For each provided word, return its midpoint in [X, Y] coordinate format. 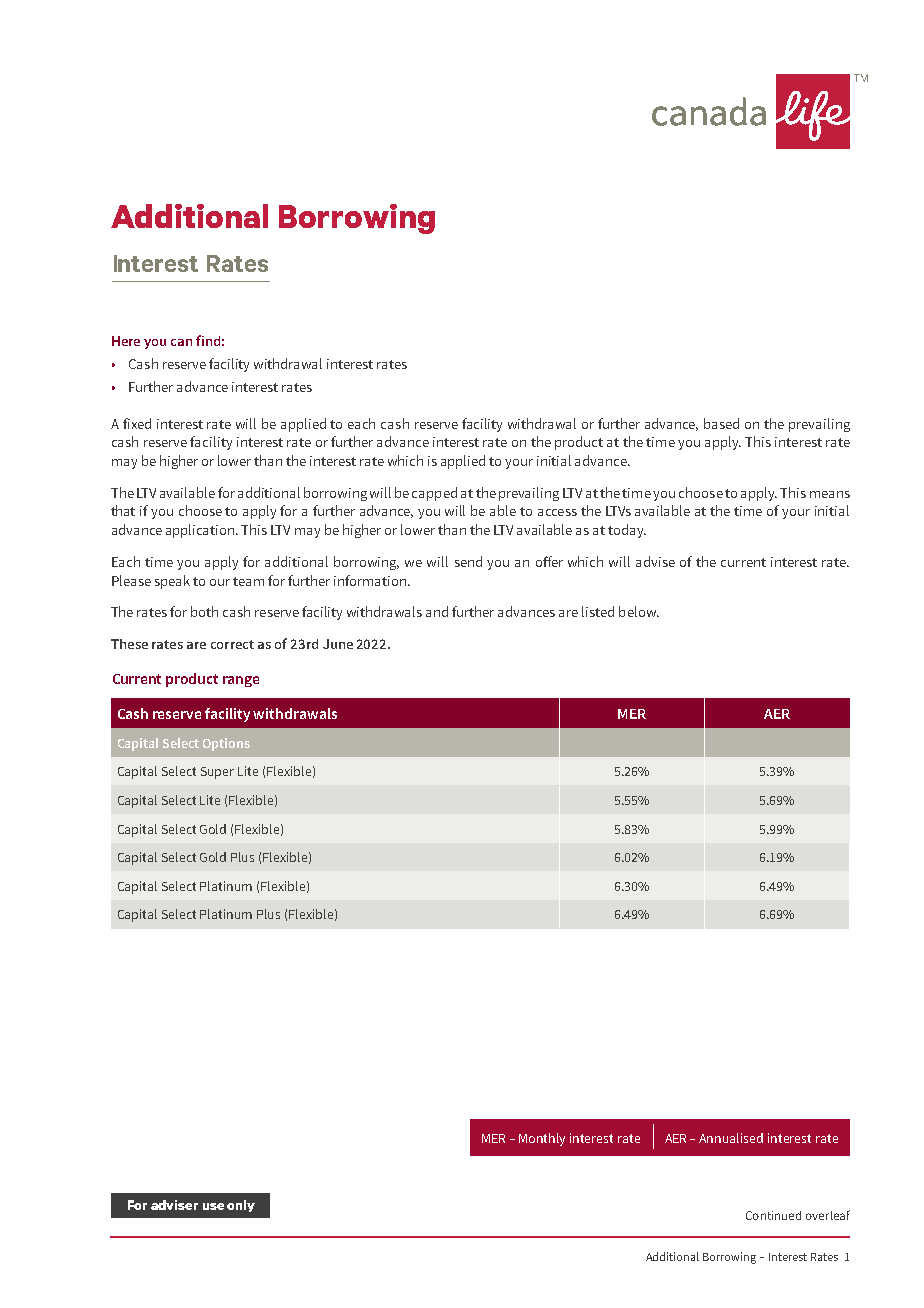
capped [434, 494]
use [213, 1206]
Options [226, 744]
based [721, 423]
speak [172, 582]
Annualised [731, 1138]
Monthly [542, 1139]
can [181, 342]
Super [217, 773]
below [638, 611]
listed [598, 611]
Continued [773, 1215]
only [241, 1206]
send [468, 561]
